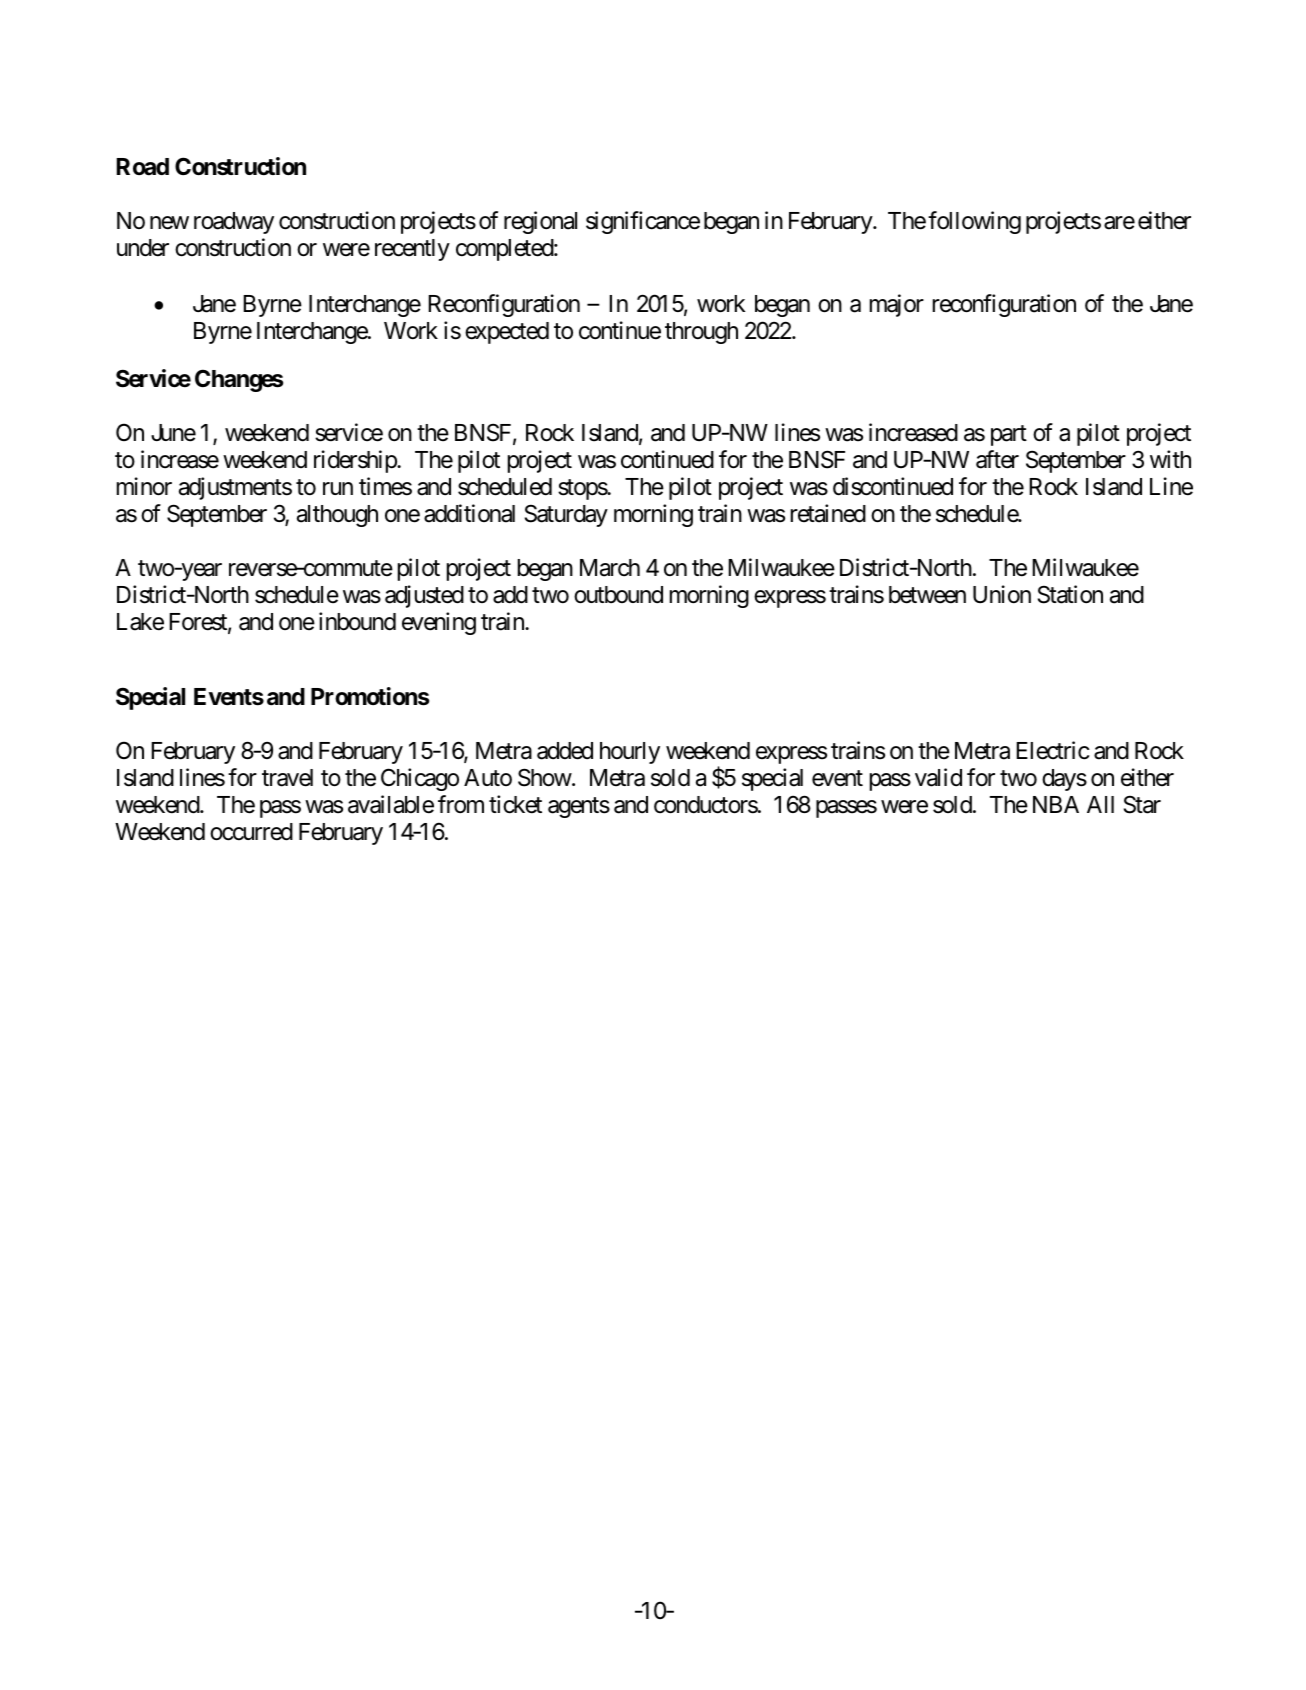 Image resolution: width=1306 pixels, height=1690 pixels. What do you see at coordinates (337, 516) in the screenshot?
I see `although` at bounding box center [337, 516].
